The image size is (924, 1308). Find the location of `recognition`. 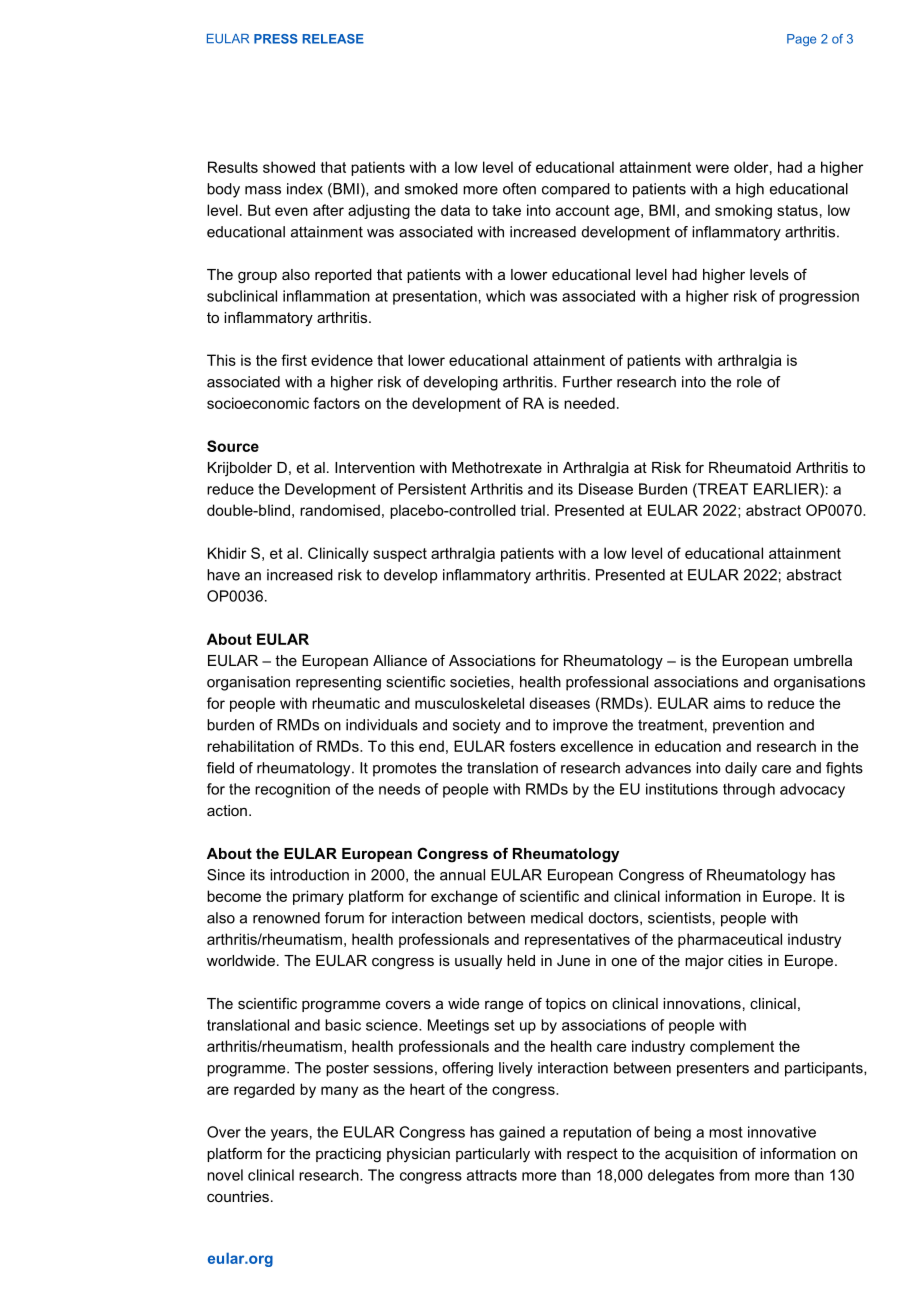

recognition is located at coordinates (292, 790).
